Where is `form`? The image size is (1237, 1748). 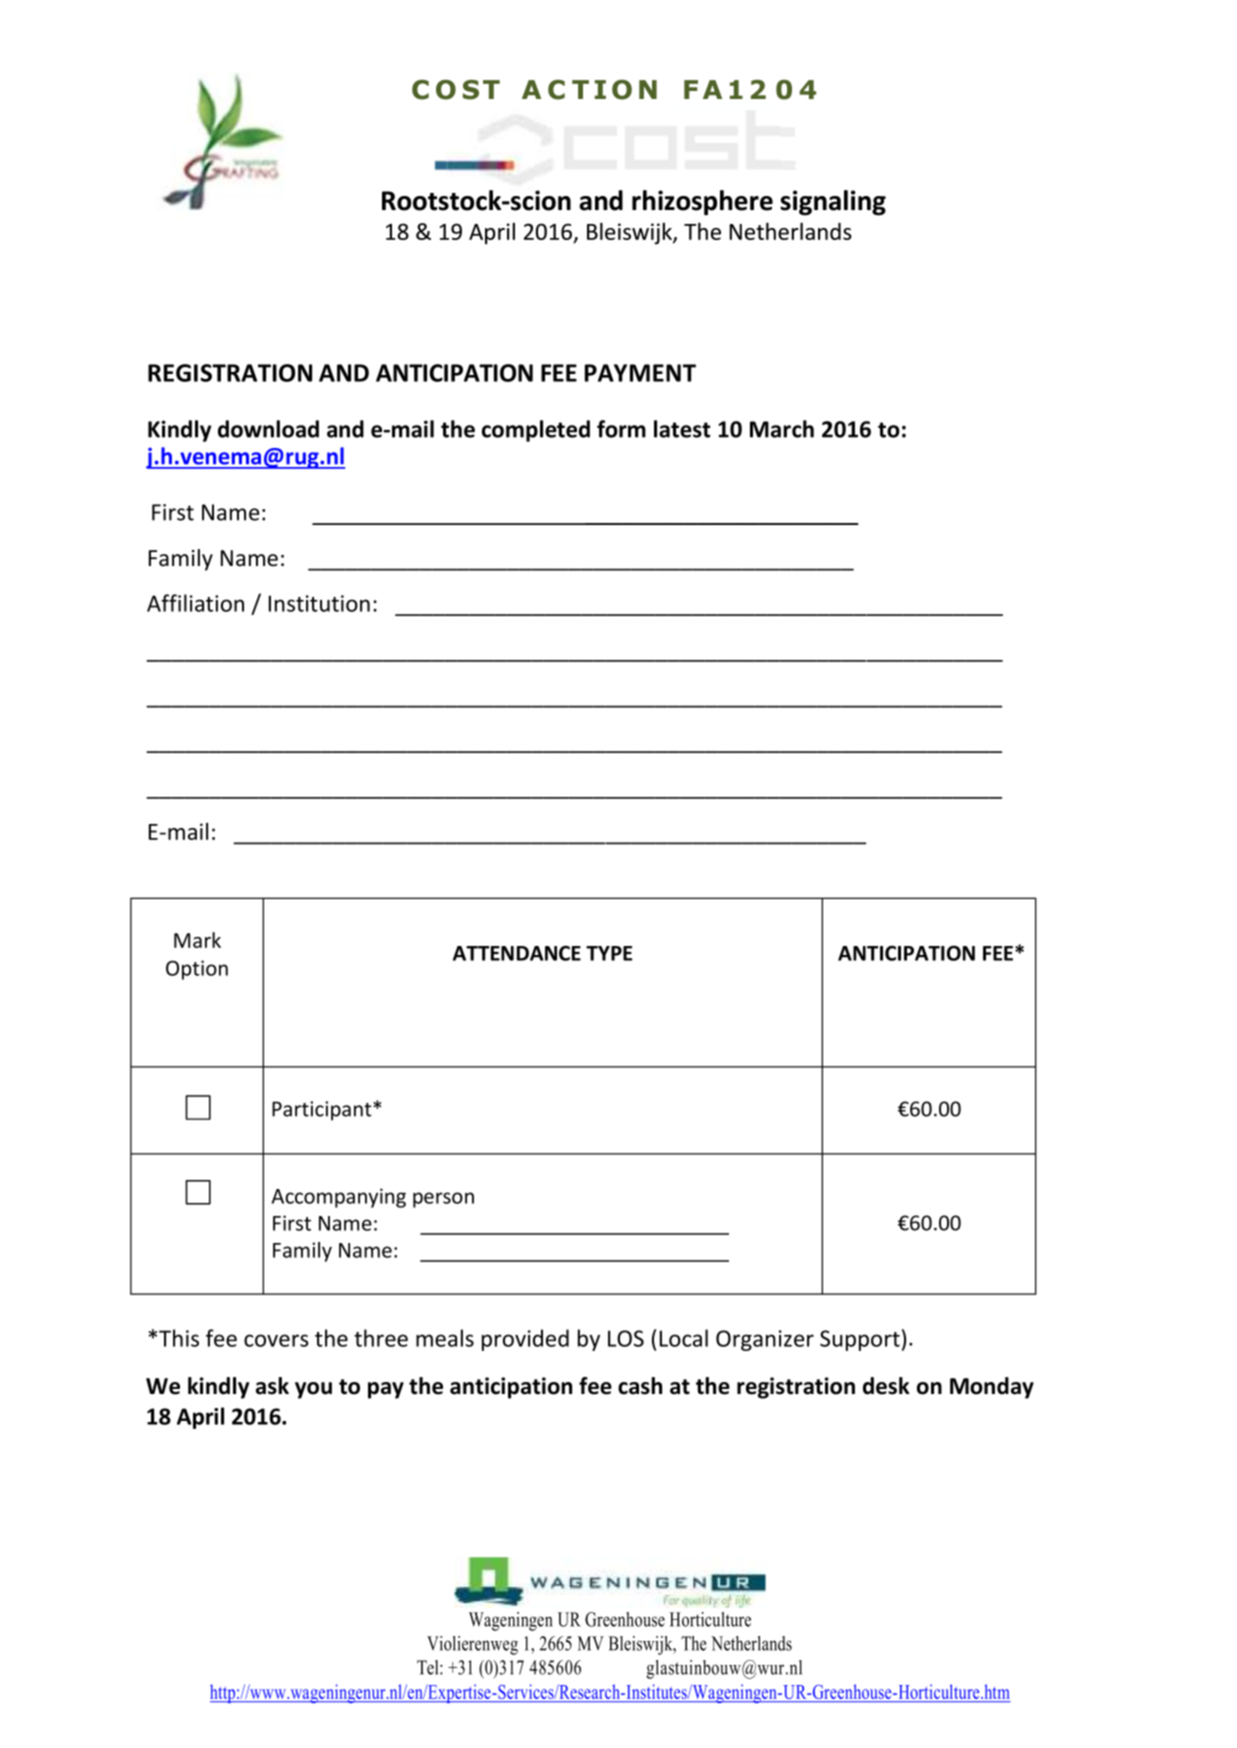 form is located at coordinates (621, 429).
